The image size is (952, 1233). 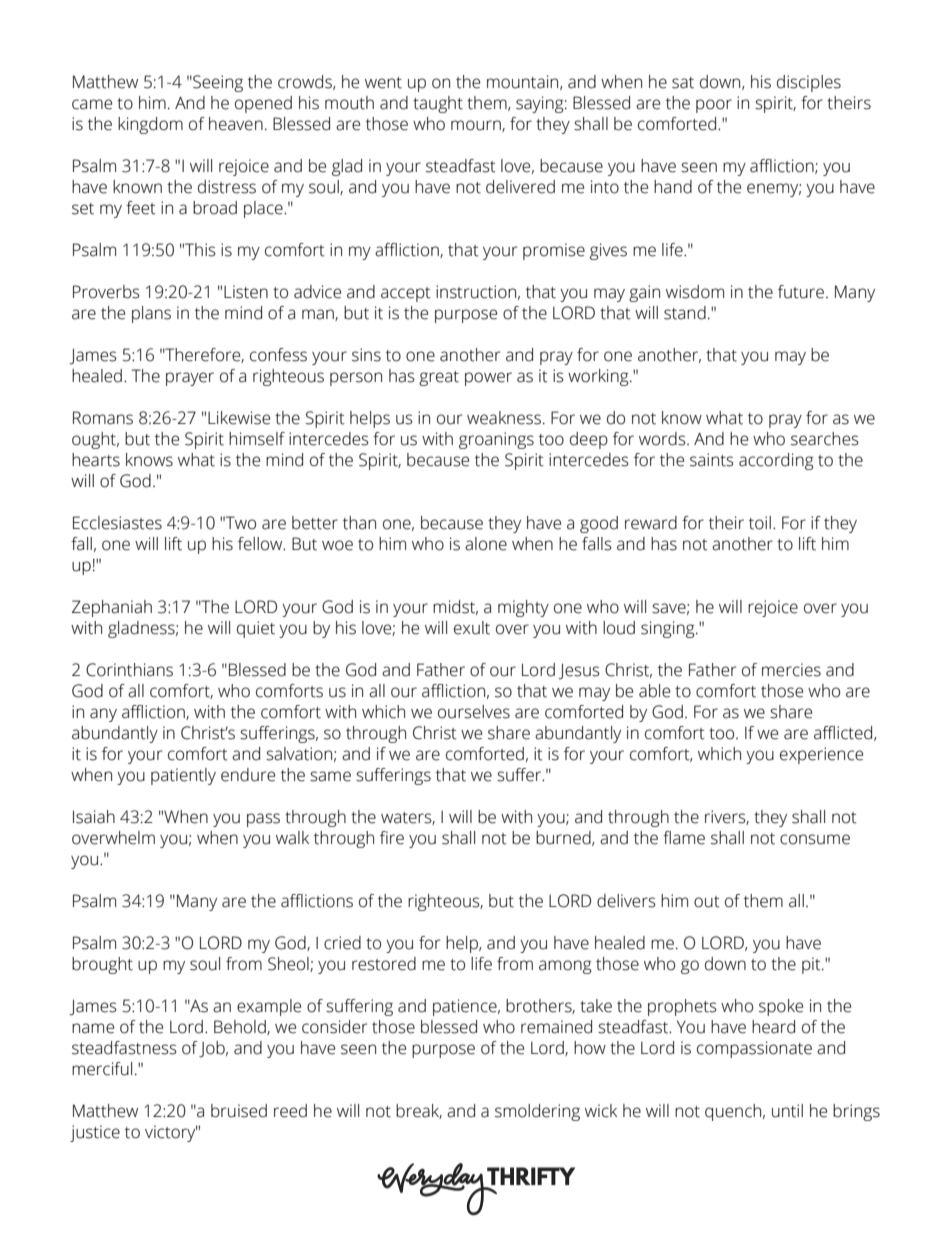 What do you see at coordinates (477, 126) in the screenshot?
I see `mourn` at bounding box center [477, 126].
